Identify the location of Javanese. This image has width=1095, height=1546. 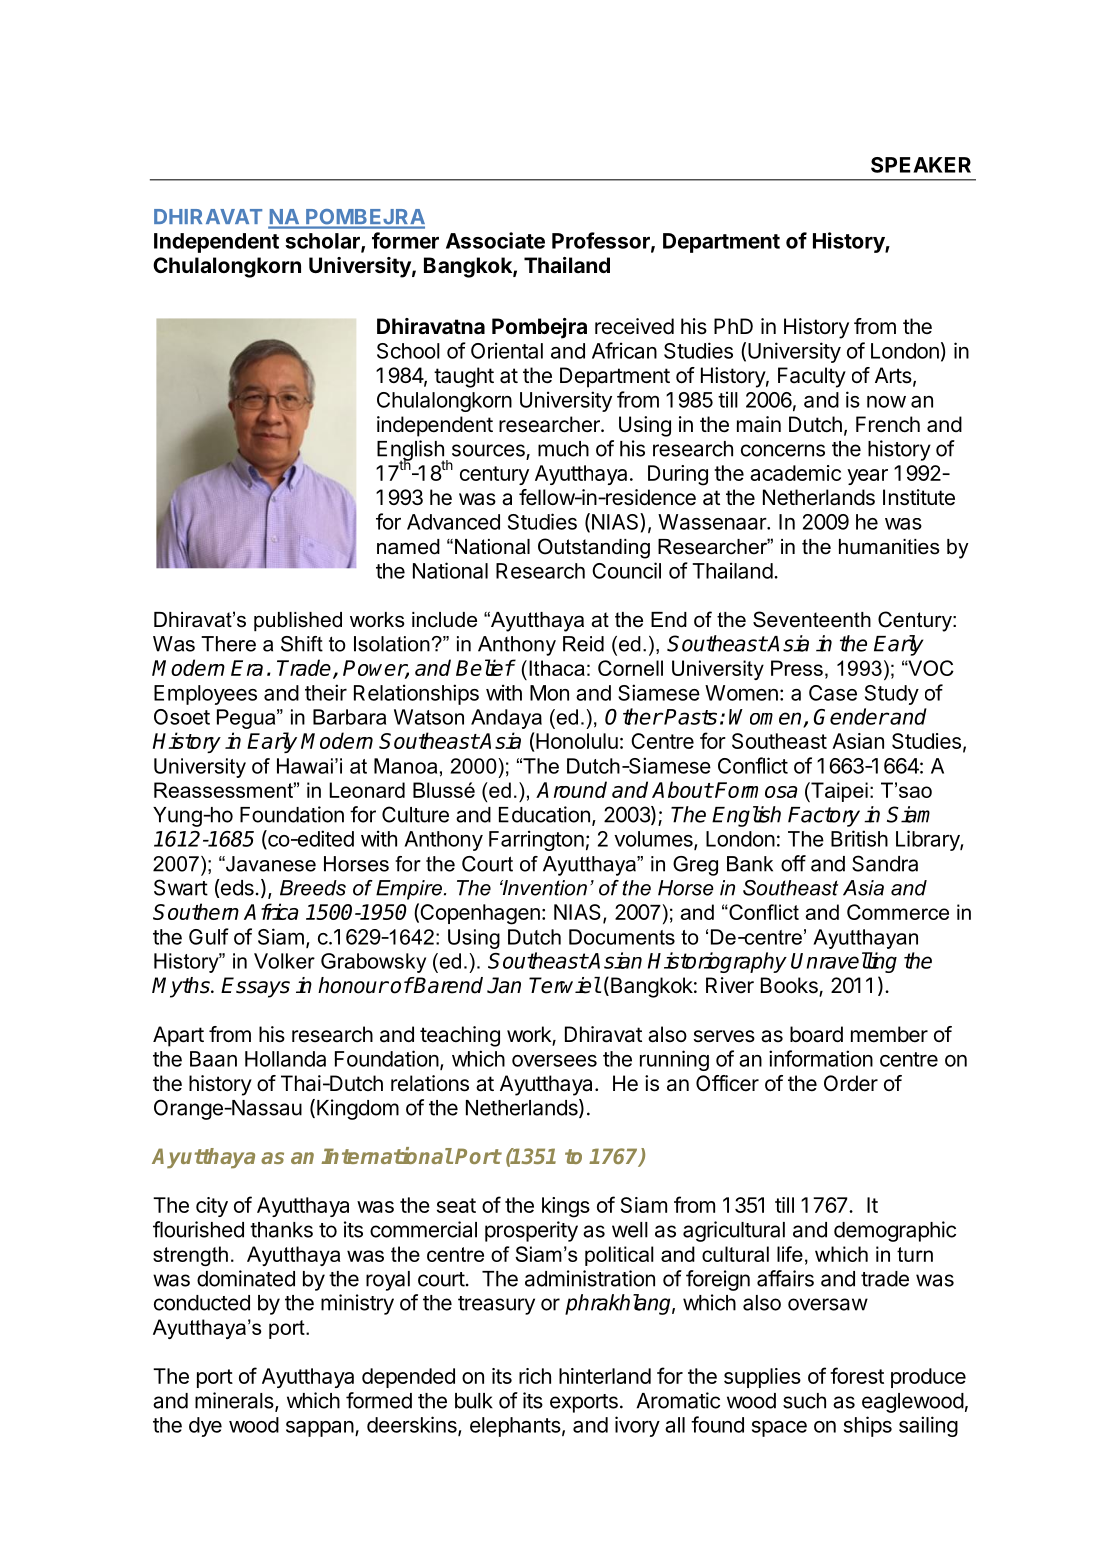
(270, 864).
